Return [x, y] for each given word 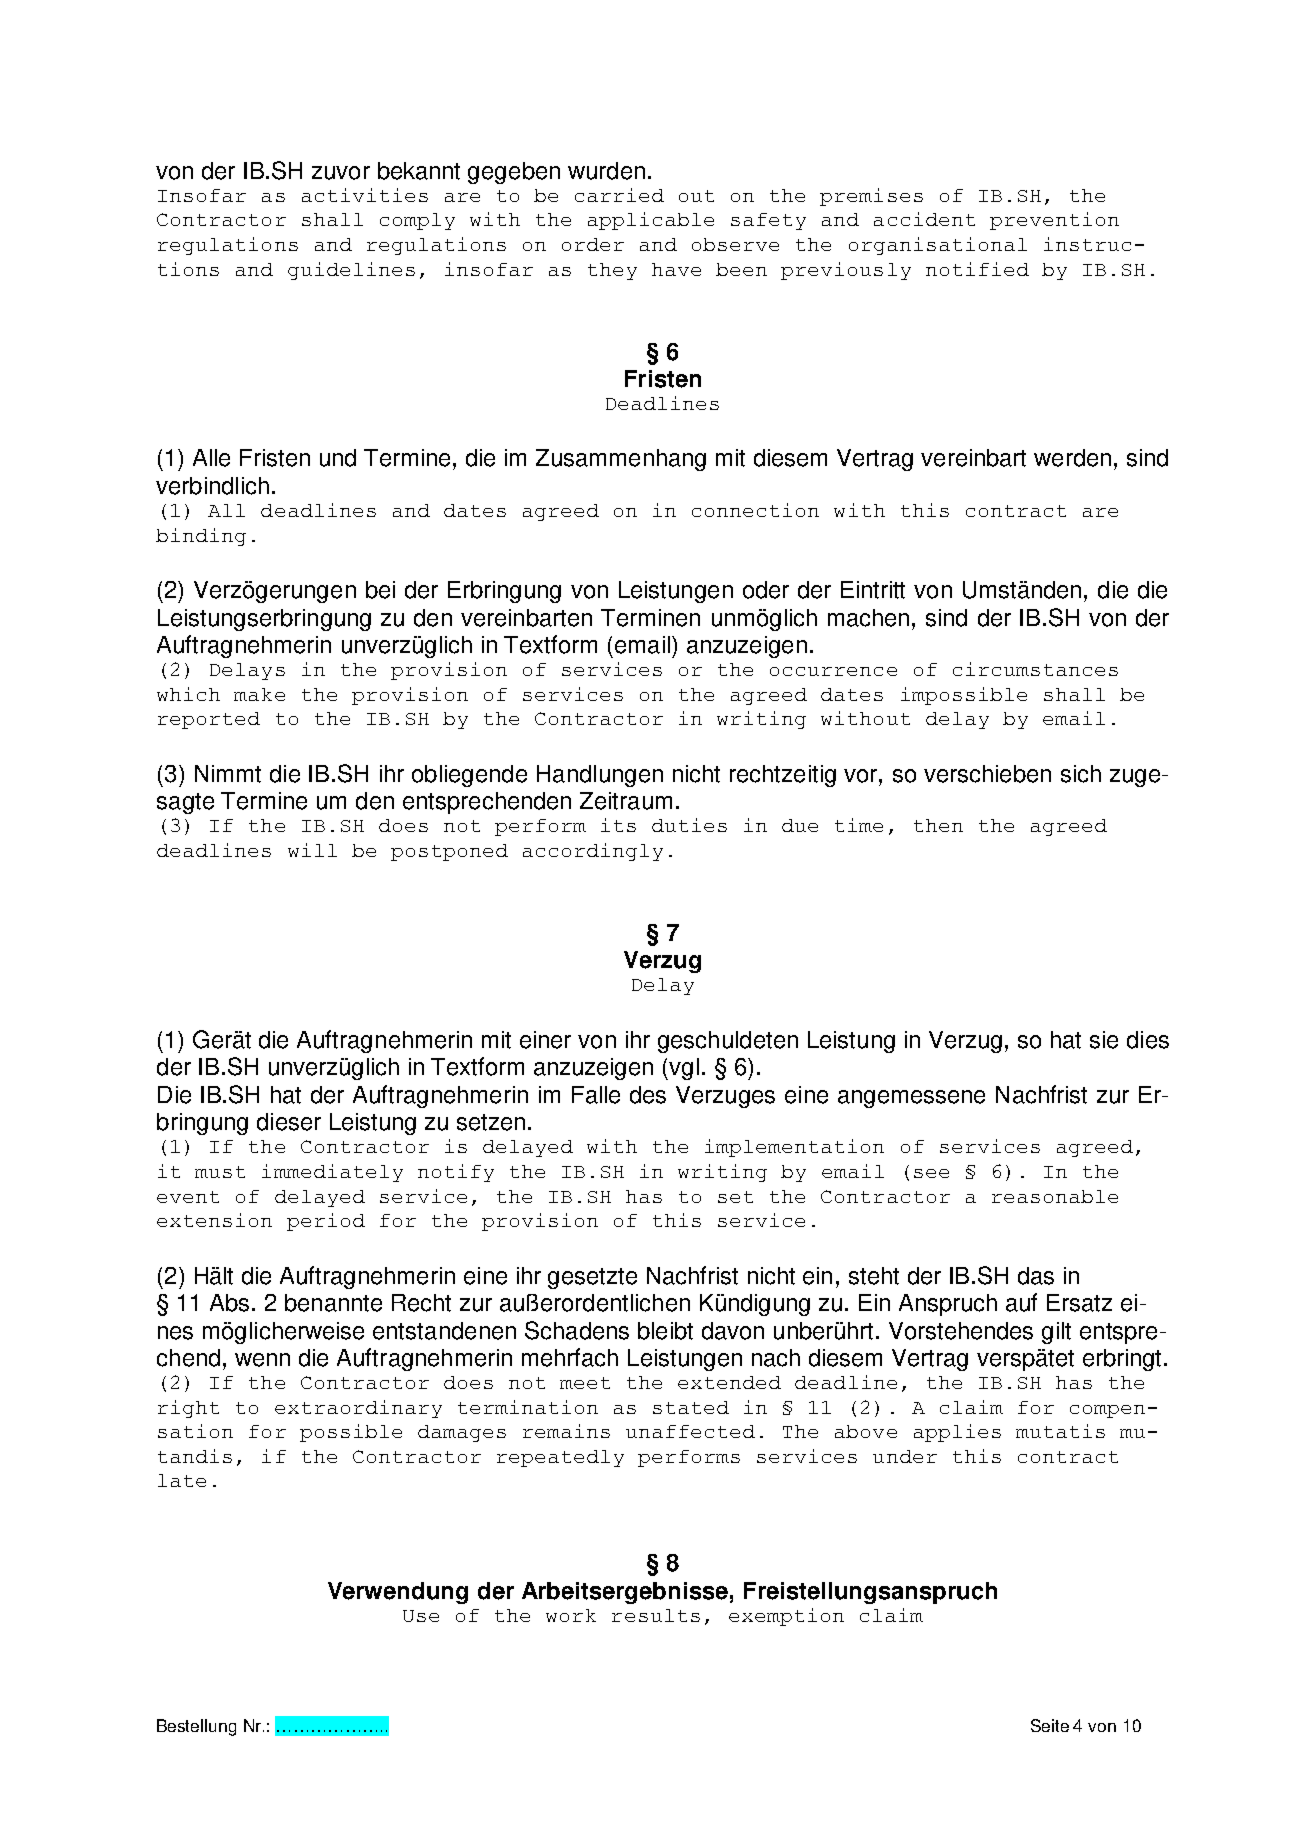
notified [977, 269]
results [656, 1615]
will [312, 850]
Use [421, 1616]
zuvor [341, 173]
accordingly [593, 852]
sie [1104, 1040]
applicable [651, 221]
